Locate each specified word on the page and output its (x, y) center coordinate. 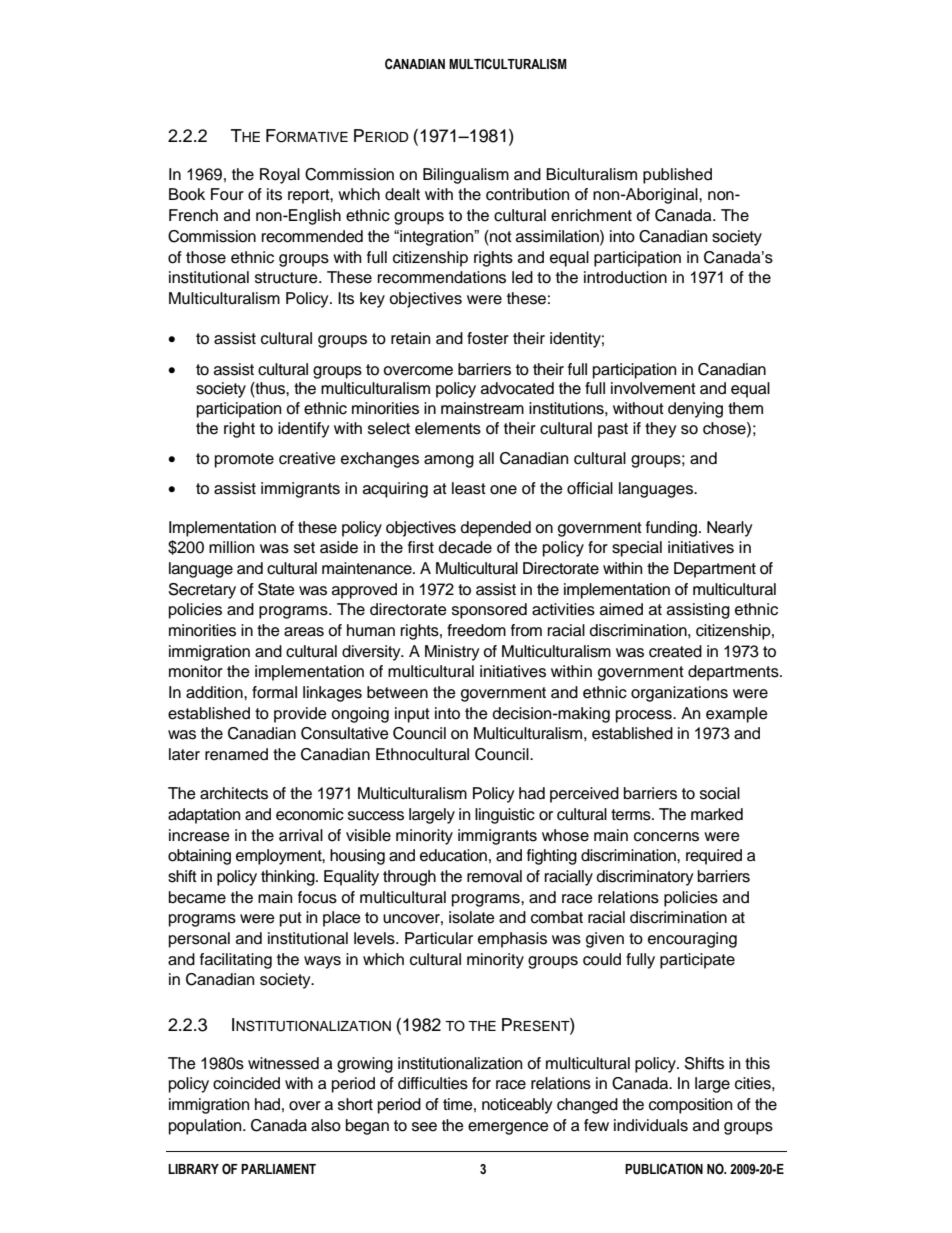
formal (274, 692)
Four (227, 194)
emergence (508, 1128)
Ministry (452, 653)
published (677, 176)
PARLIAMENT (278, 1169)
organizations (679, 694)
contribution (527, 194)
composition (690, 1106)
